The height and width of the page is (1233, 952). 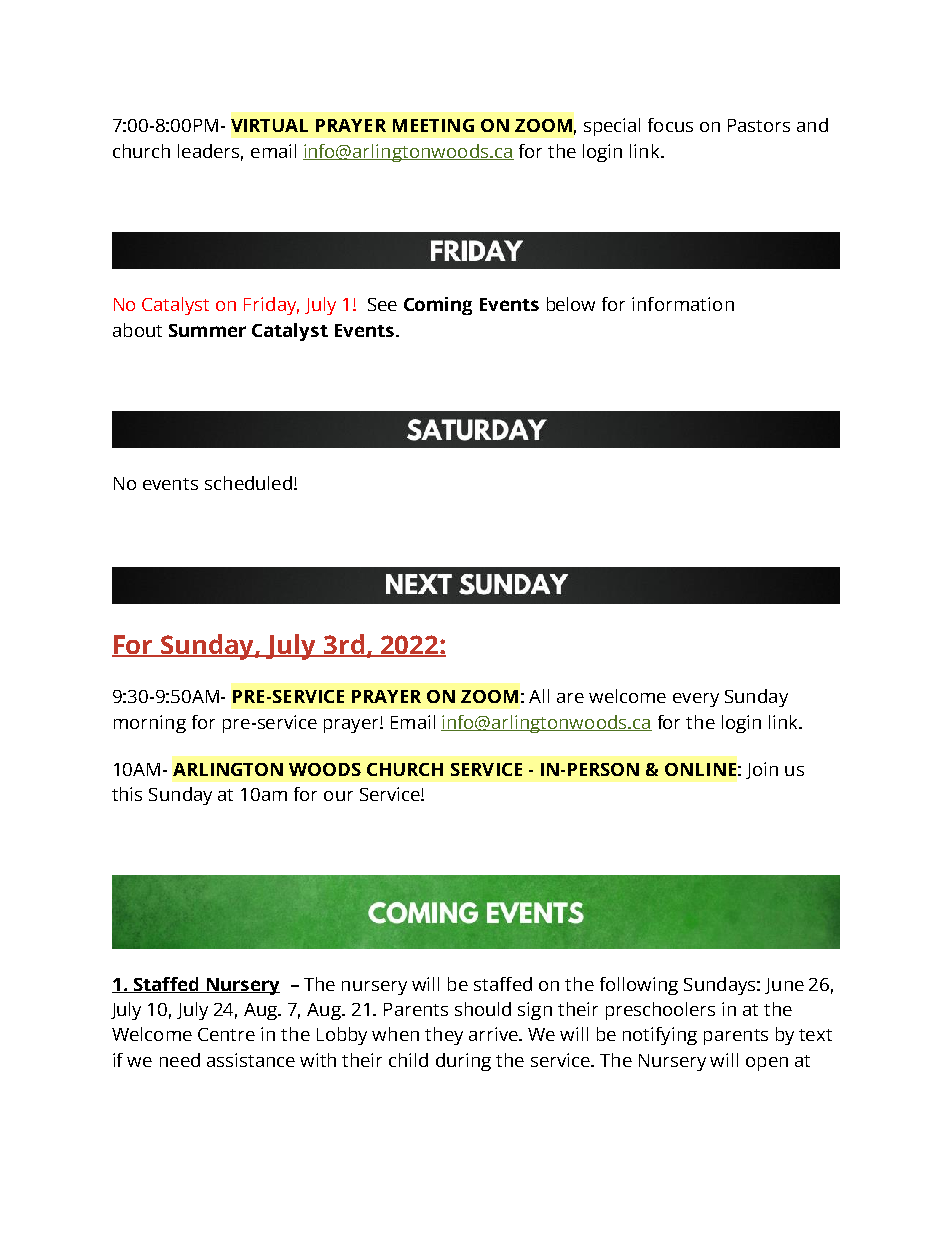 What do you see at coordinates (759, 125) in the page?
I see `Pastors` at bounding box center [759, 125].
